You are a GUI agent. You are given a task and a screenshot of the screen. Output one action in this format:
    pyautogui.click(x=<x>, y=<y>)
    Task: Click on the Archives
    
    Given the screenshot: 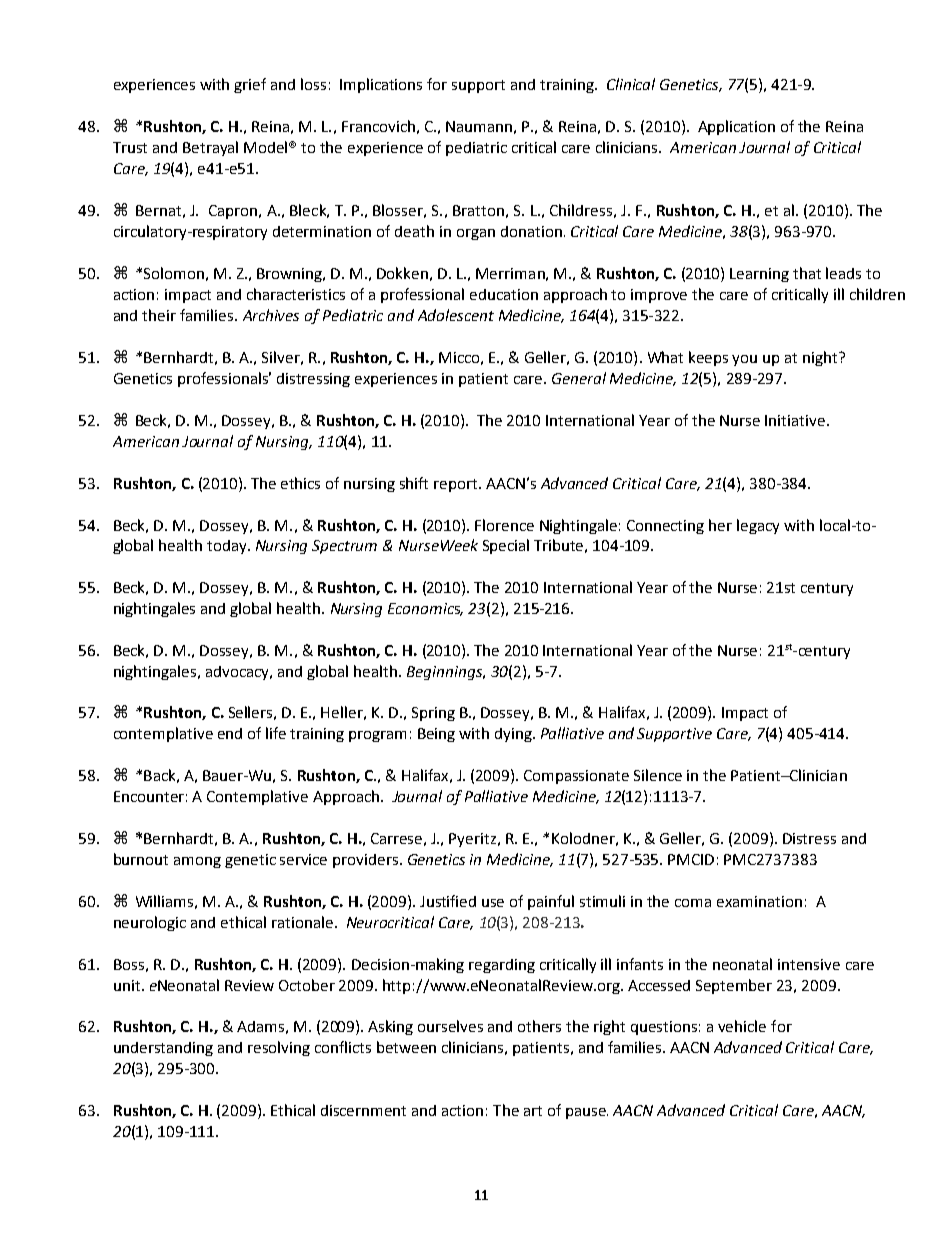 What is the action you would take?
    pyautogui.click(x=271, y=315)
